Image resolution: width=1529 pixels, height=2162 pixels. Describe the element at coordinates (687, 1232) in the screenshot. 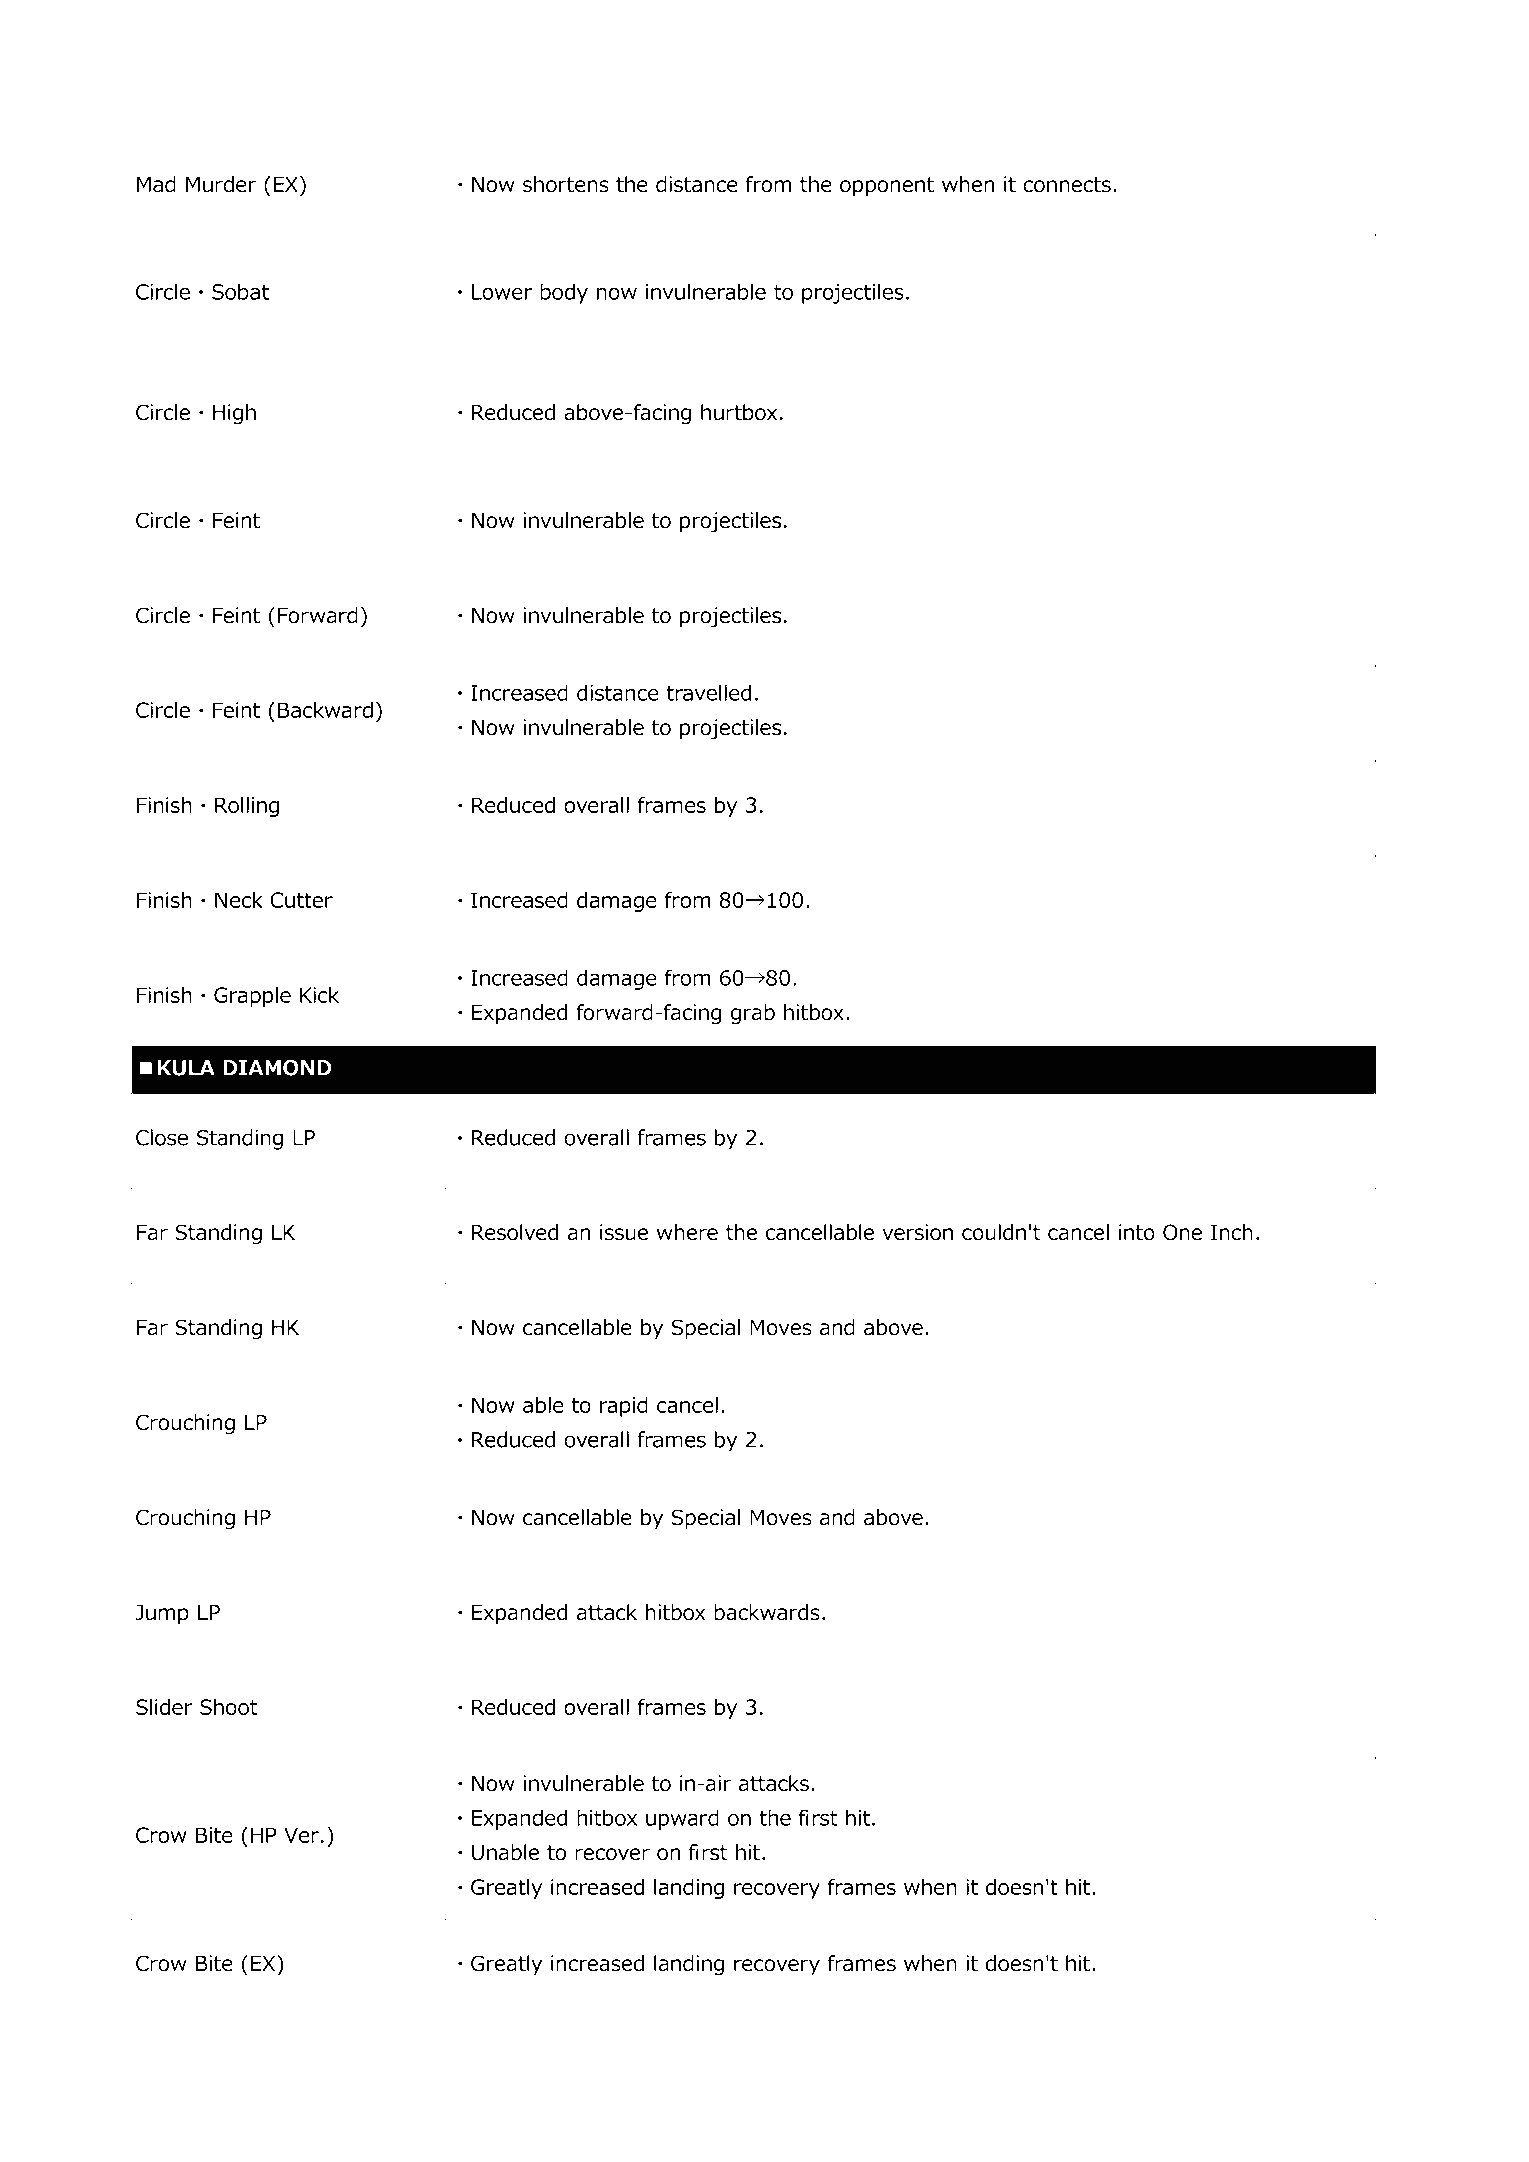

I see `where` at that location.
